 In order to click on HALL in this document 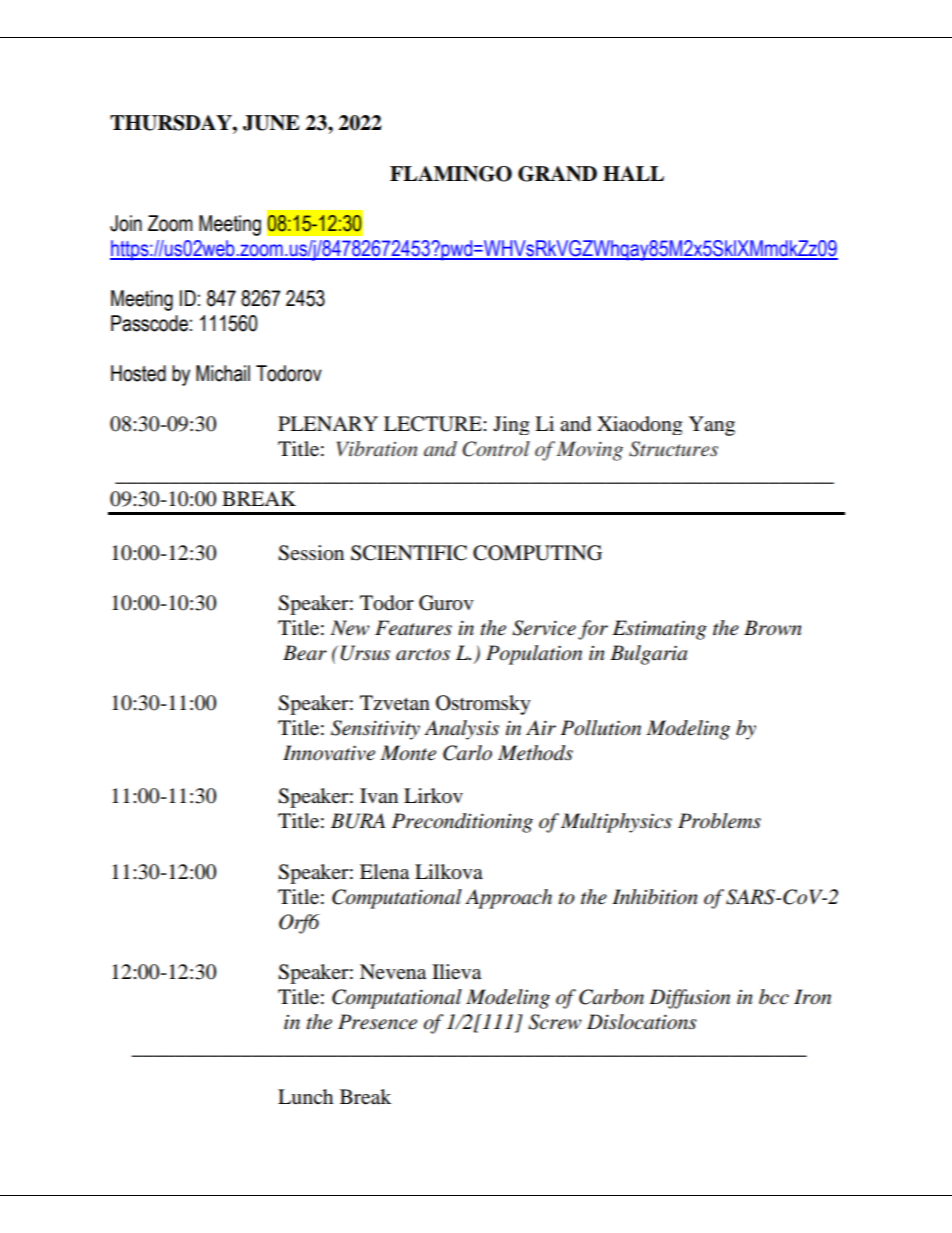, I will do `click(633, 173)`.
